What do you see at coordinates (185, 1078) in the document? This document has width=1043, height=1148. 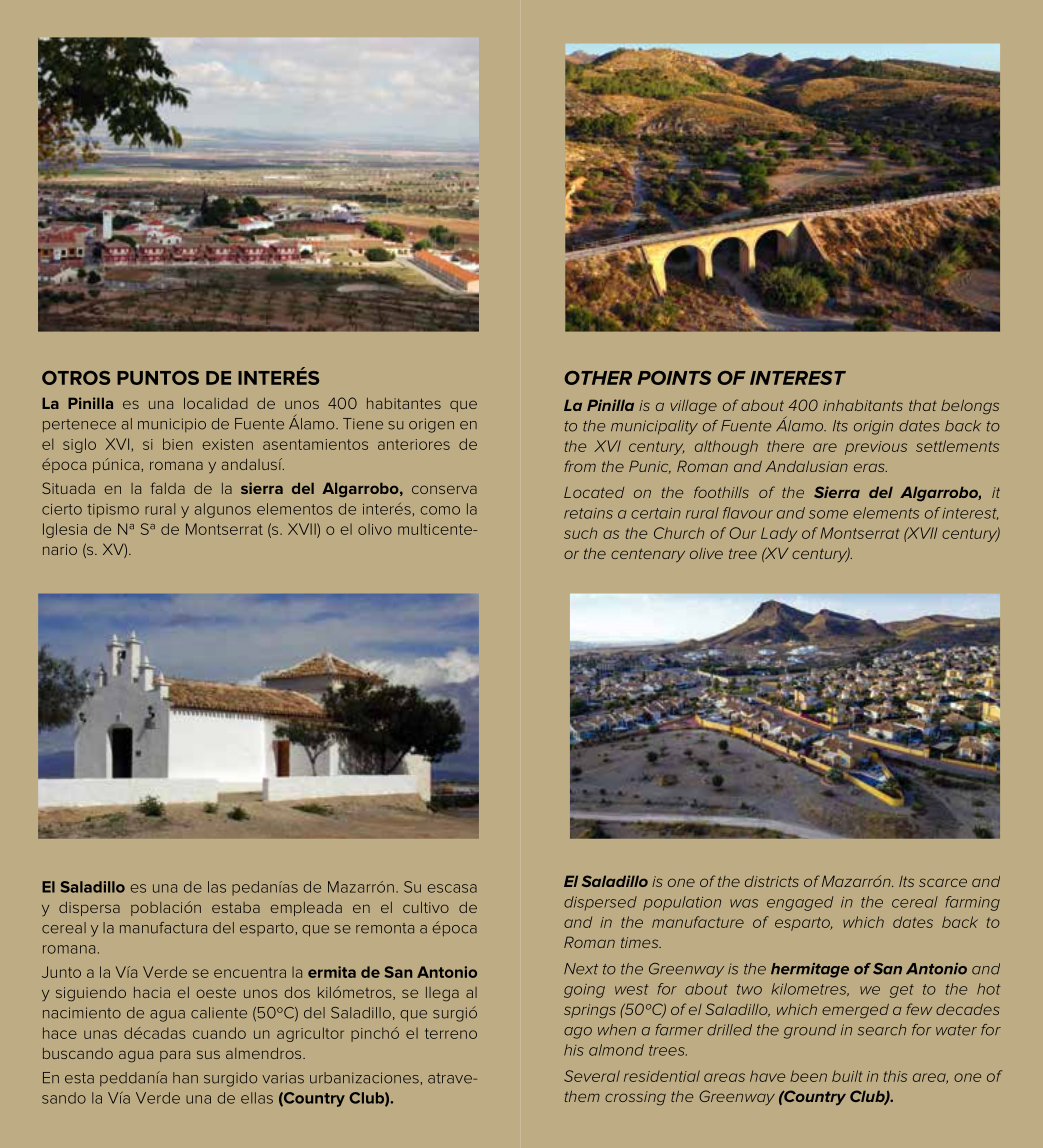 I see `han` at bounding box center [185, 1078].
